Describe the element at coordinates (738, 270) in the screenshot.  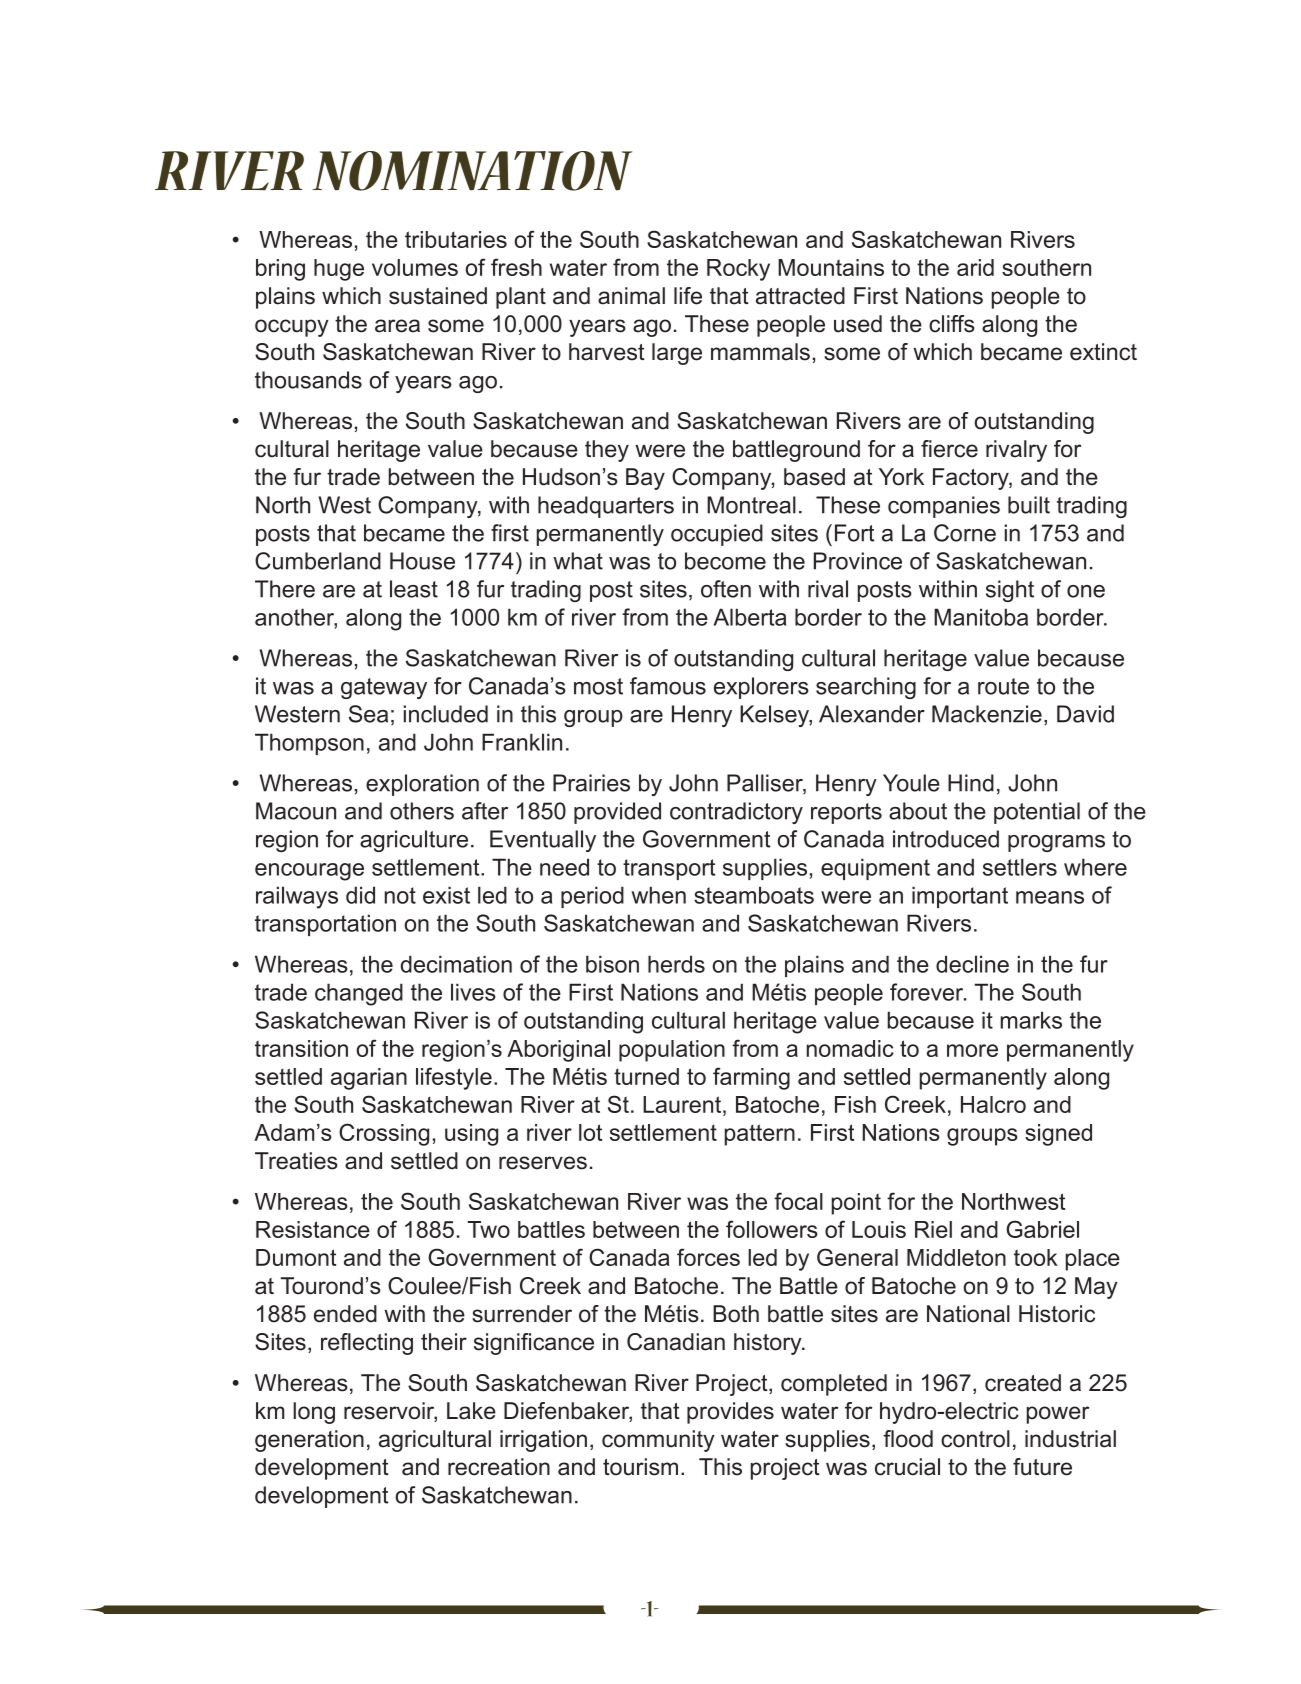
I see `Rocky` at that location.
